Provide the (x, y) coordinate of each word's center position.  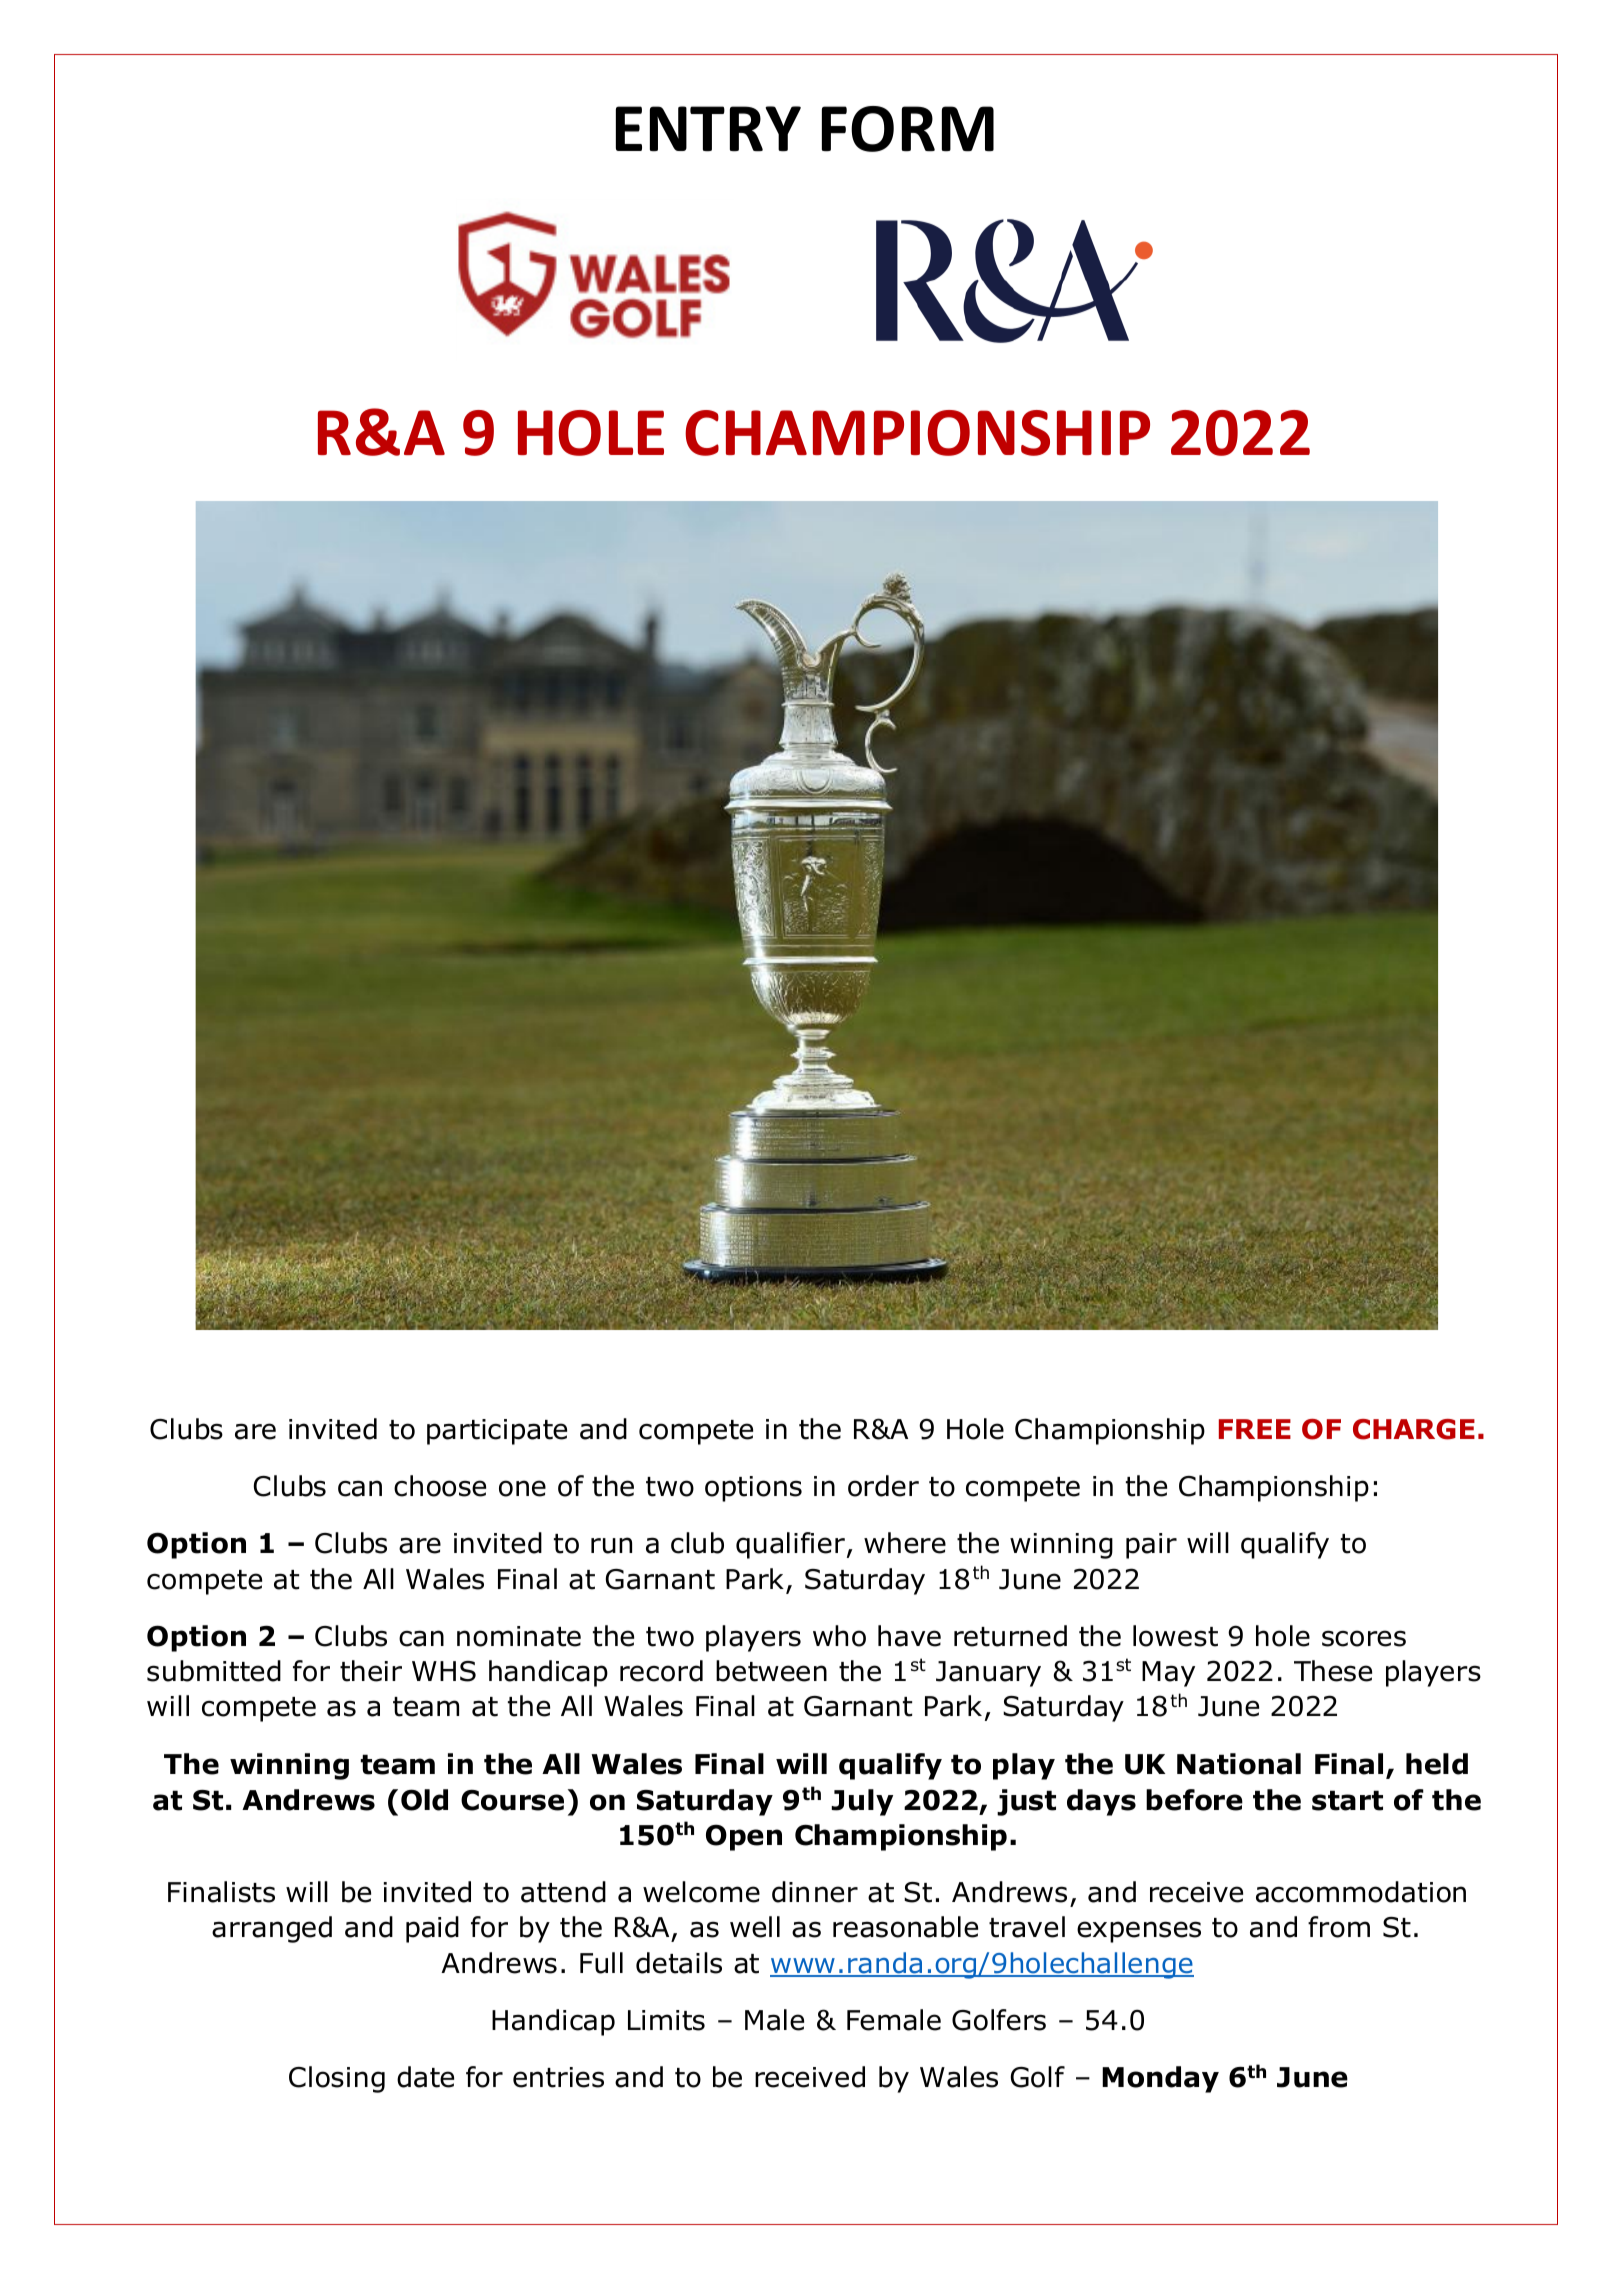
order (883, 1486)
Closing (337, 2079)
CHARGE (1414, 1429)
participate (497, 1432)
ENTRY (708, 129)
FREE (1255, 1429)
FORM (908, 129)
